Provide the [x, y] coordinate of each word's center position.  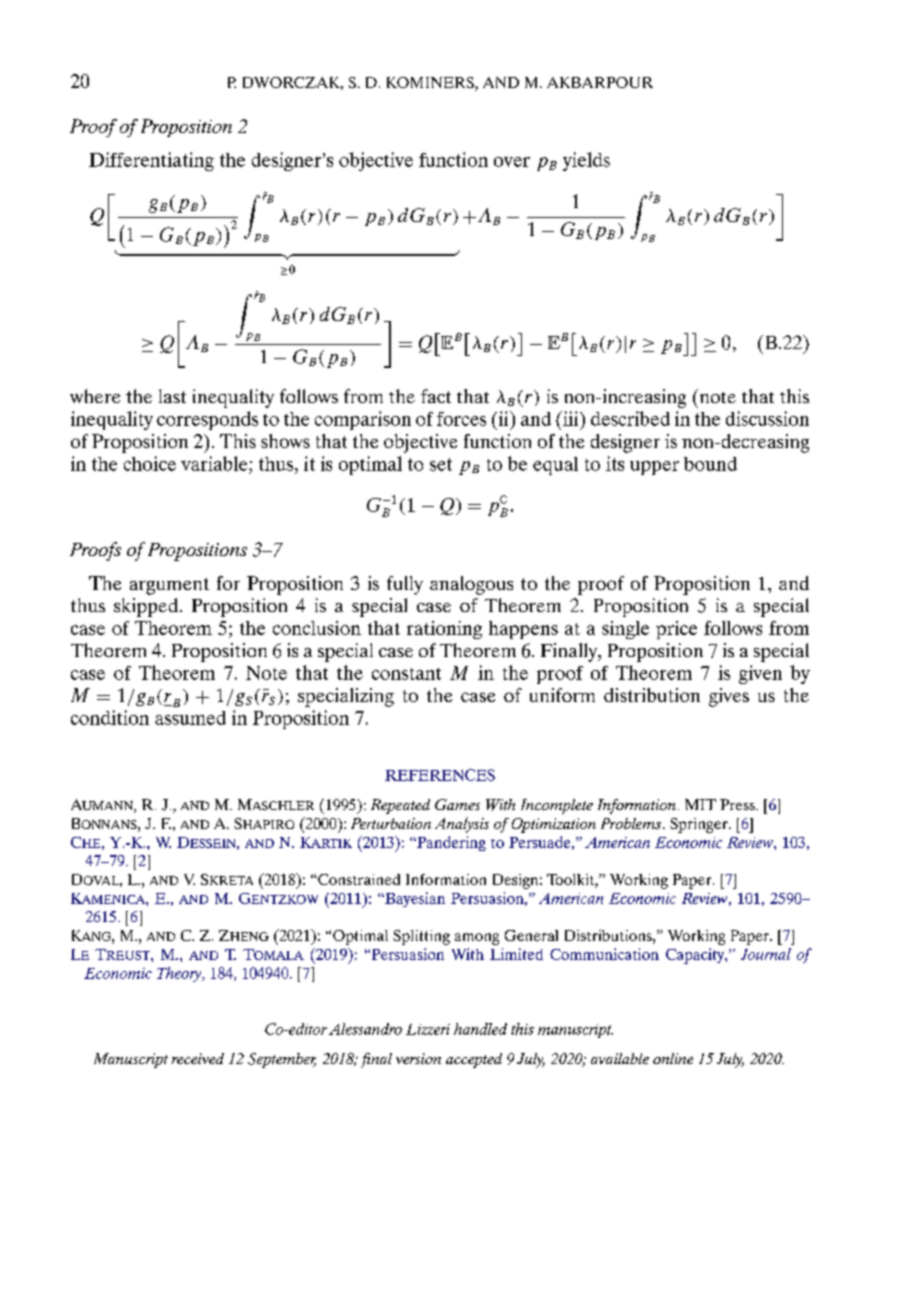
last [172, 396]
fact [436, 396]
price [676, 630]
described [630, 418]
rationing [444, 630]
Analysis [462, 825]
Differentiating [151, 161]
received [198, 1058]
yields [586, 161]
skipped [146, 607]
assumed [190, 718]
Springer [700, 825]
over [512, 162]
